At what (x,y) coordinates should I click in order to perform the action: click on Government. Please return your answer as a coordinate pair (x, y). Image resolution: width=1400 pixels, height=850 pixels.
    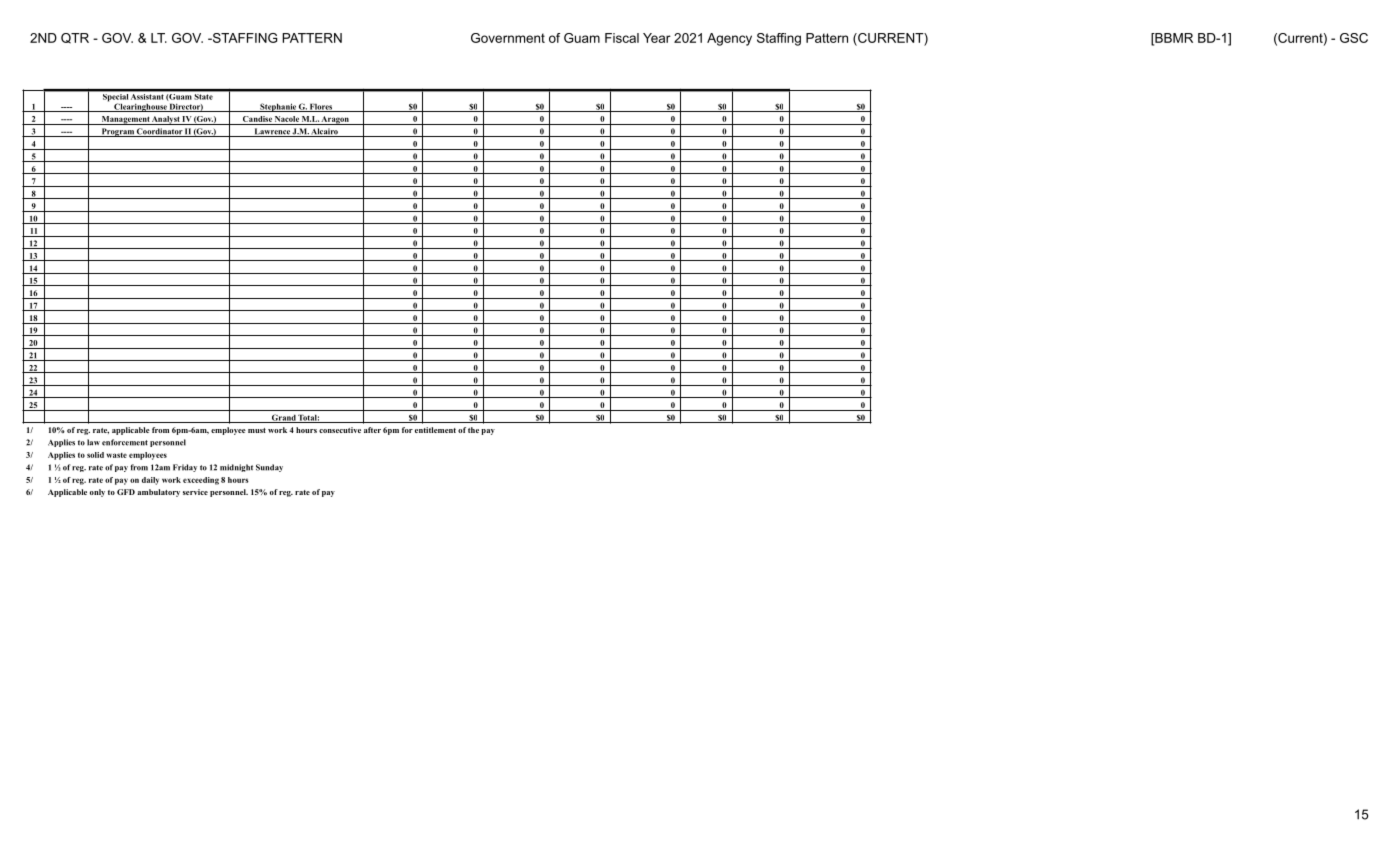
    Looking at the image, I should click on (508, 38).
